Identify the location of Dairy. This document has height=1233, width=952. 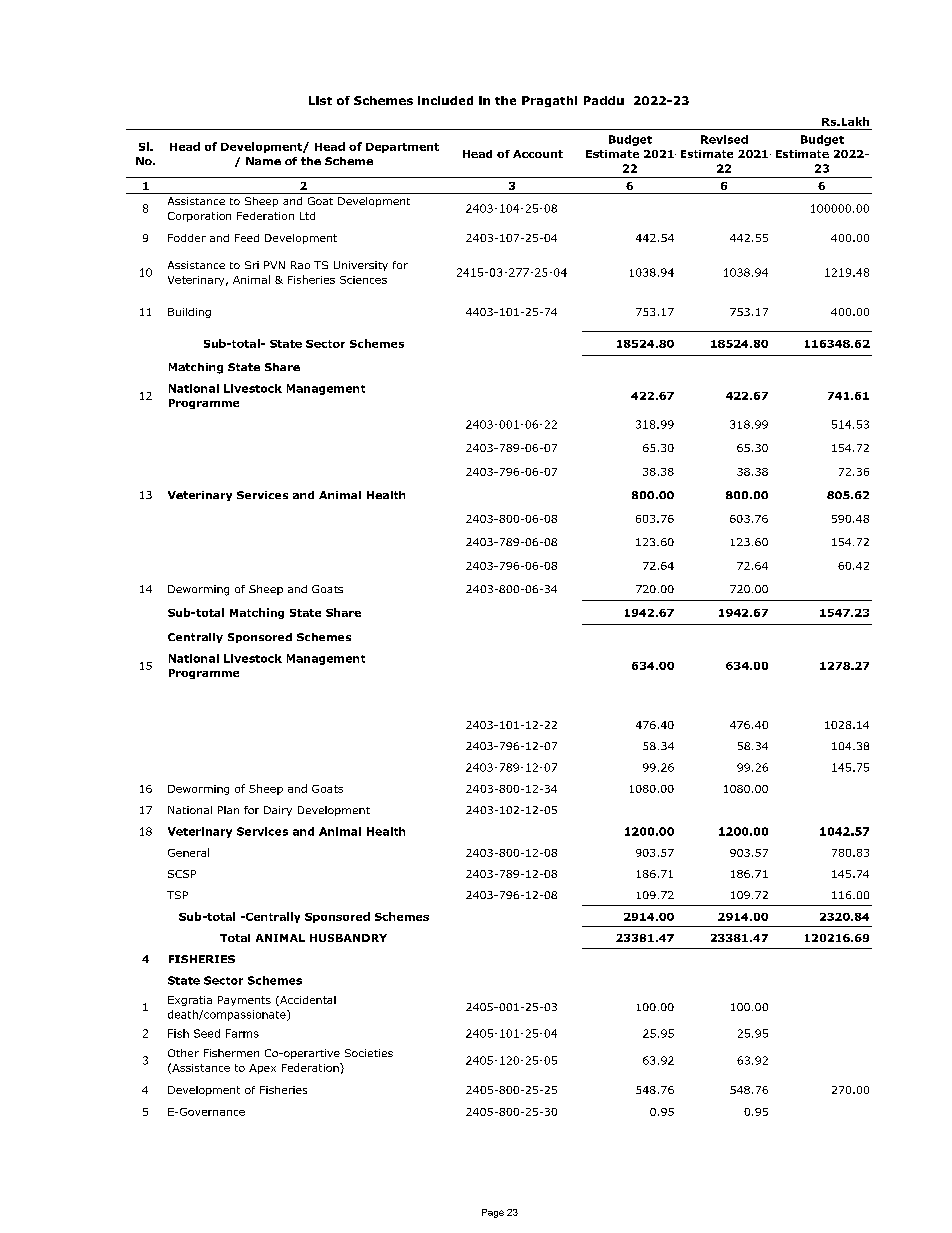
(278, 811).
